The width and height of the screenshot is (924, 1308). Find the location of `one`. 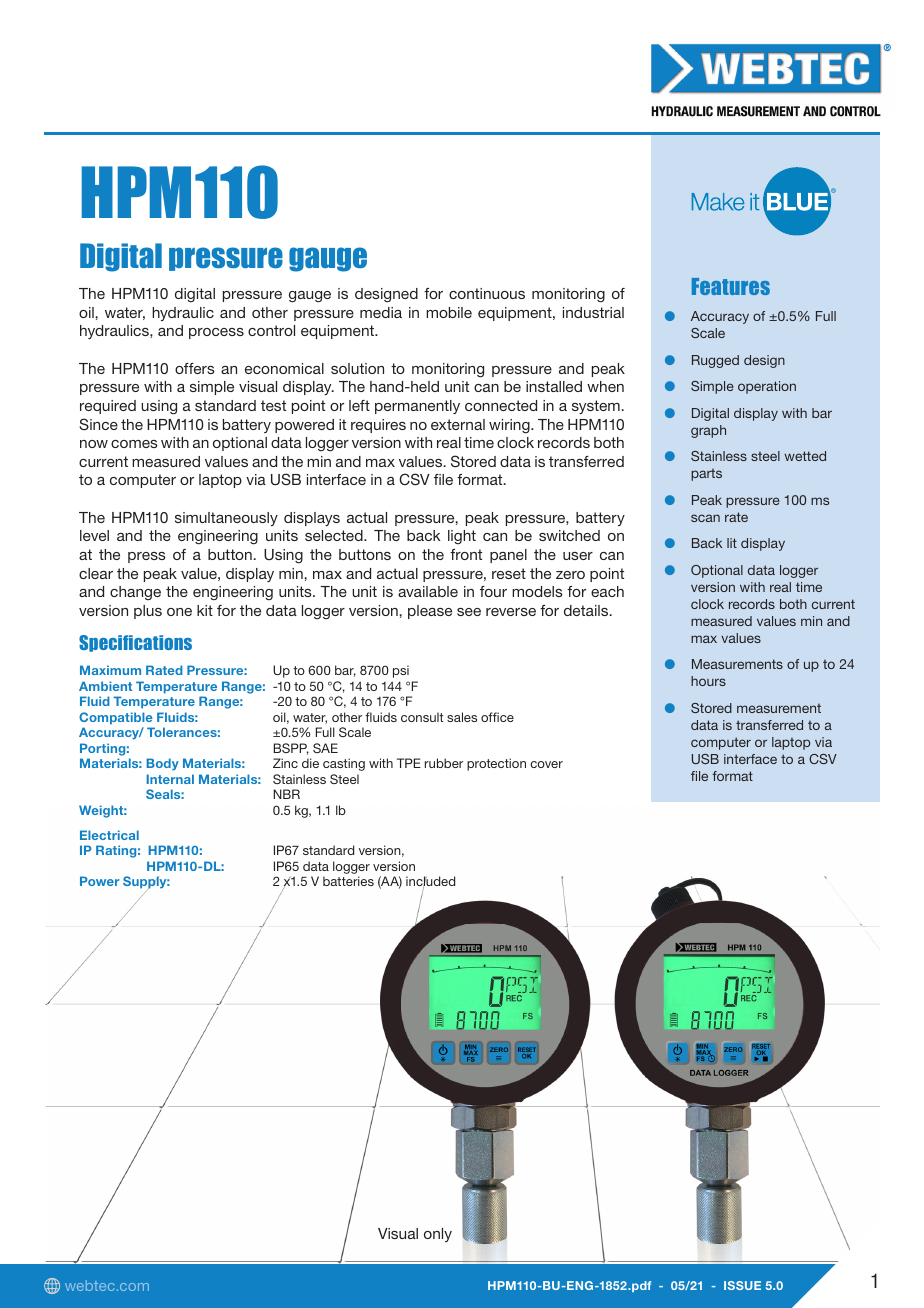

one is located at coordinates (179, 612).
